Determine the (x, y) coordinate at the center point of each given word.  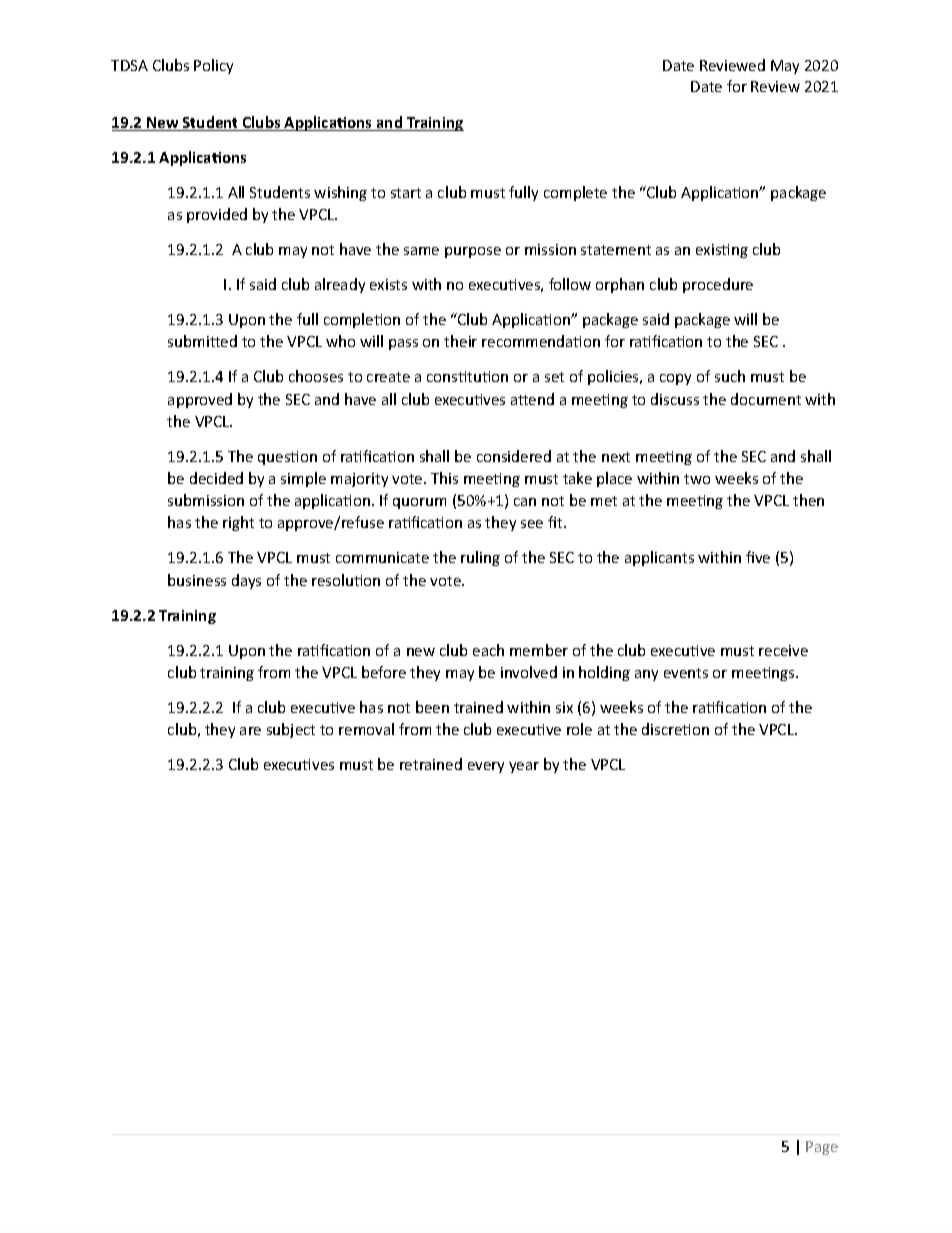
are (250, 731)
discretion (675, 729)
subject (291, 730)
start (406, 193)
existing (722, 251)
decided (216, 478)
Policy (213, 66)
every (486, 767)
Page (822, 1148)
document (766, 399)
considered (514, 456)
